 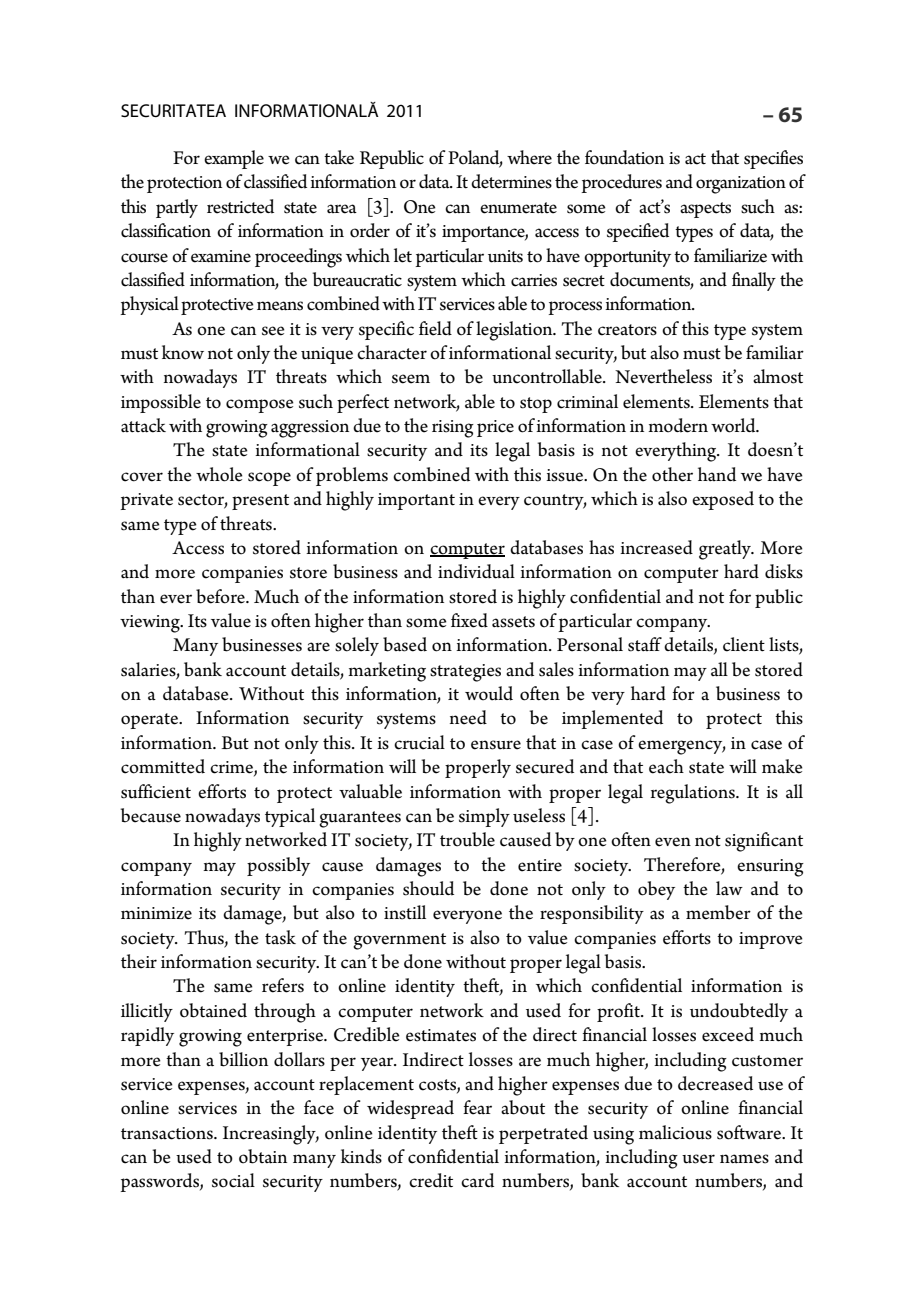 What do you see at coordinates (233, 1180) in the document?
I see `social` at bounding box center [233, 1180].
